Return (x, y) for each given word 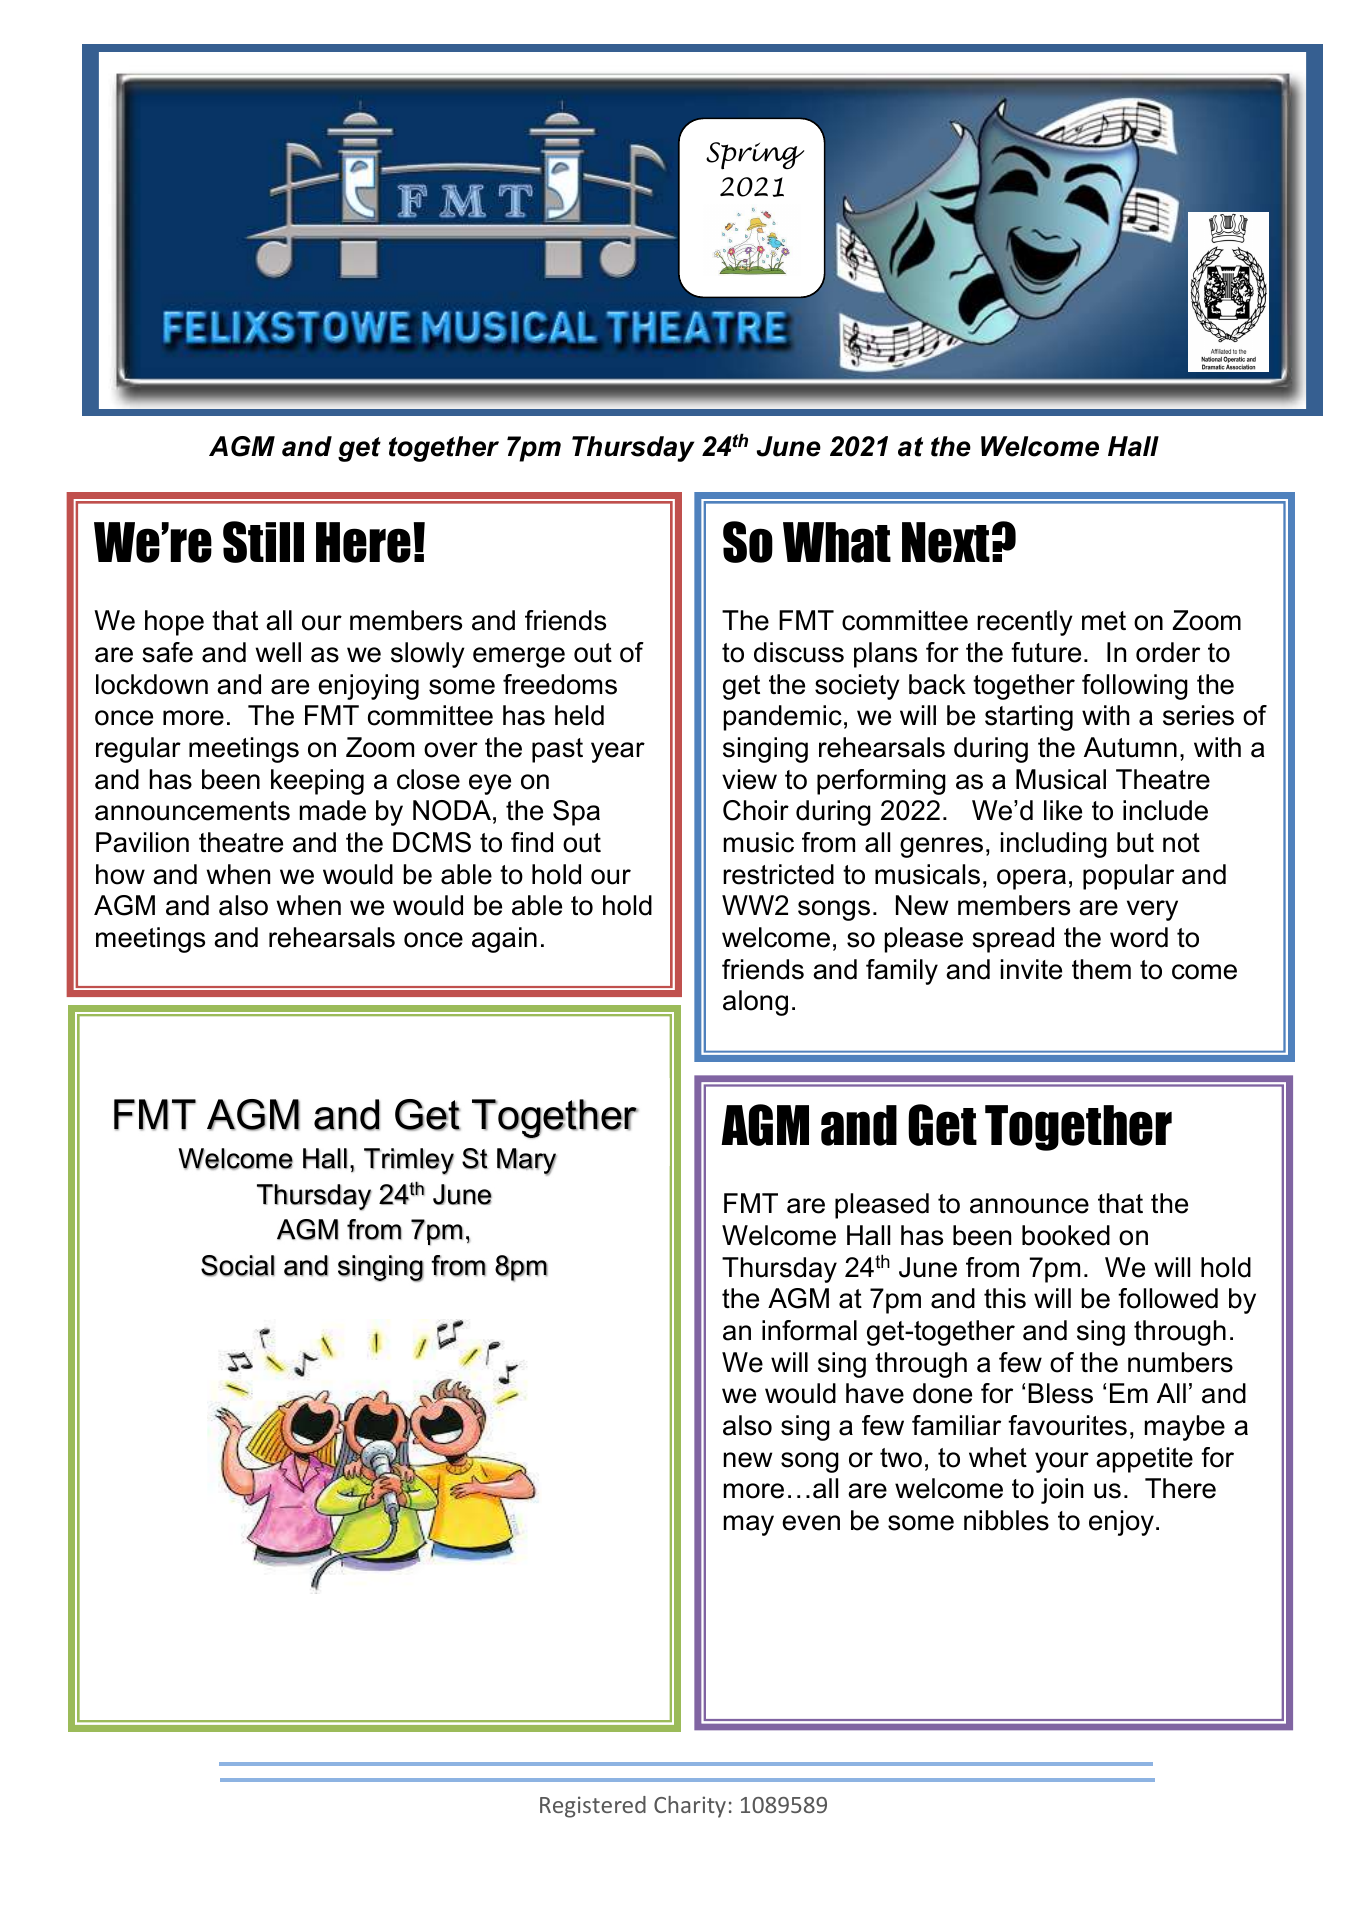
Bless (1060, 1393)
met (1104, 621)
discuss (799, 652)
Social (238, 1266)
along (755, 1003)
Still (263, 542)
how (120, 874)
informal (809, 1330)
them (1101, 969)
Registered (593, 1807)
